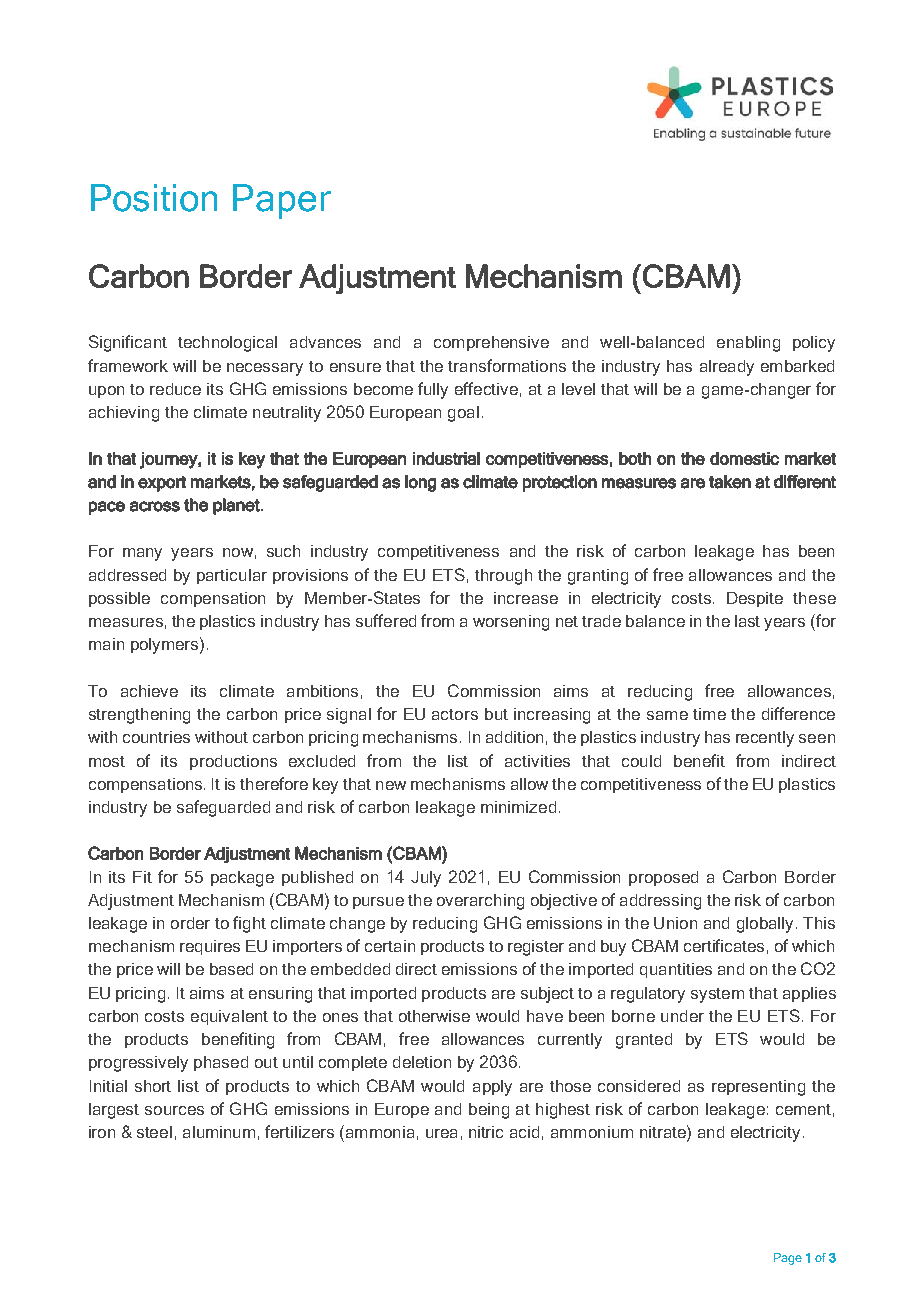 This page has width=924, height=1309. I want to click on aluminum, so click(219, 1132).
